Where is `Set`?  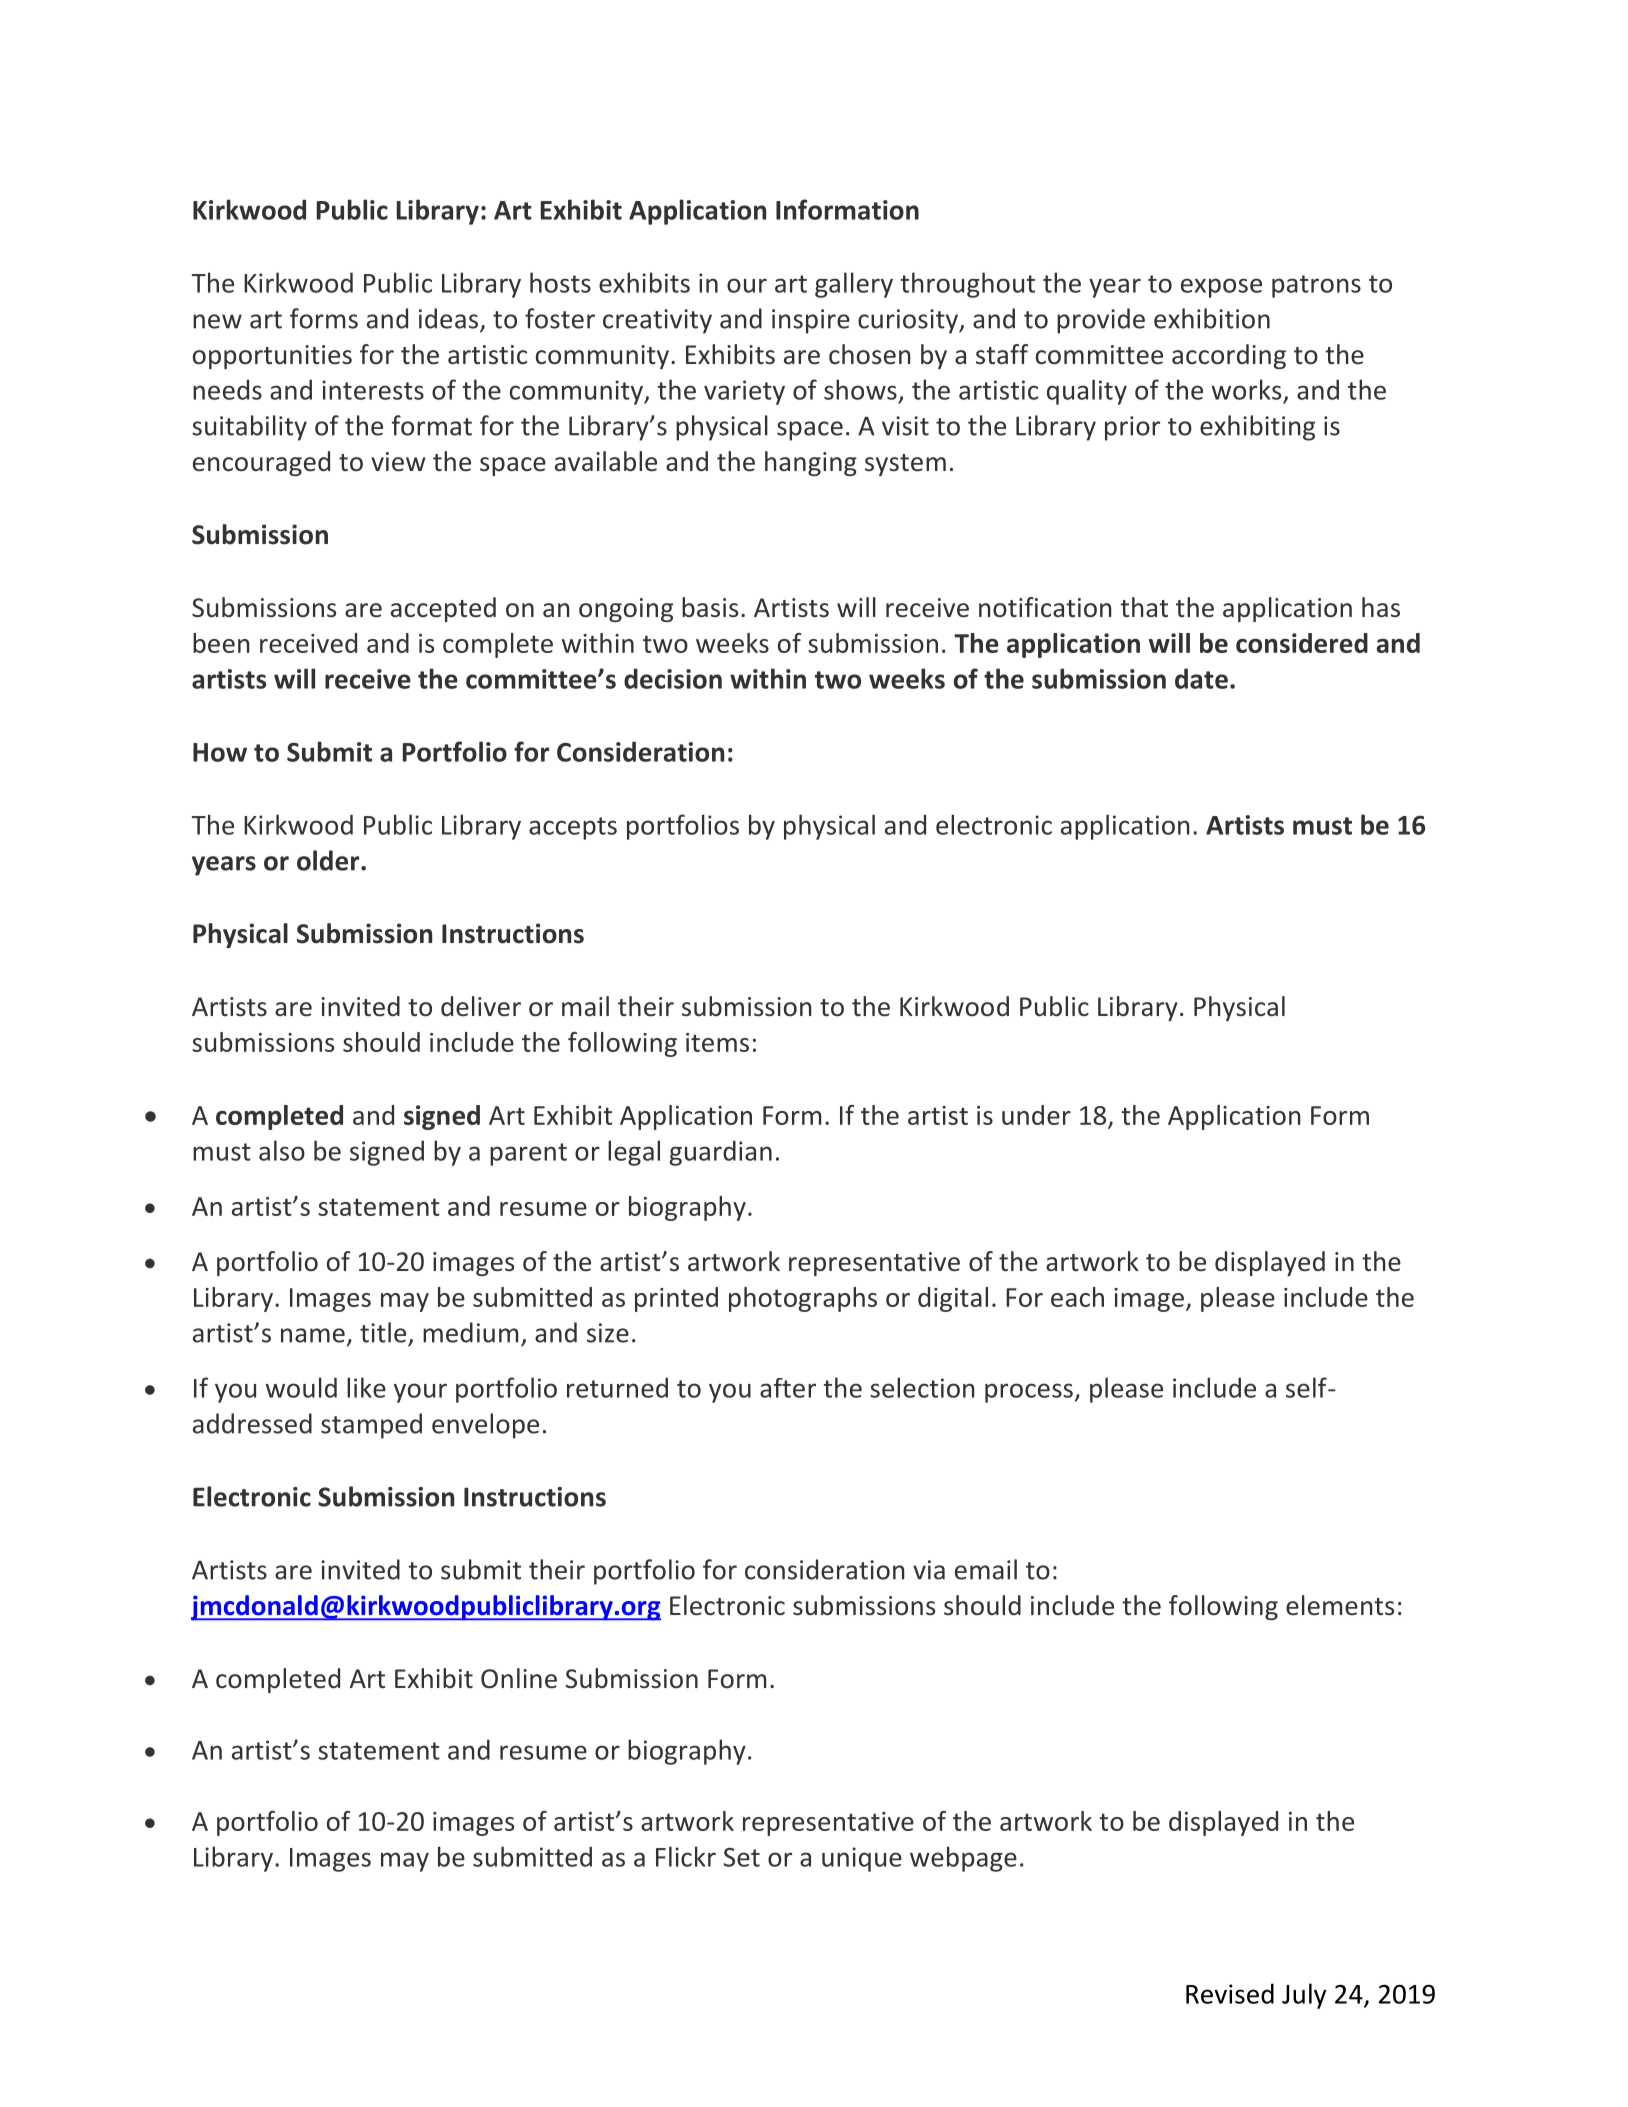 Set is located at coordinates (742, 1857).
